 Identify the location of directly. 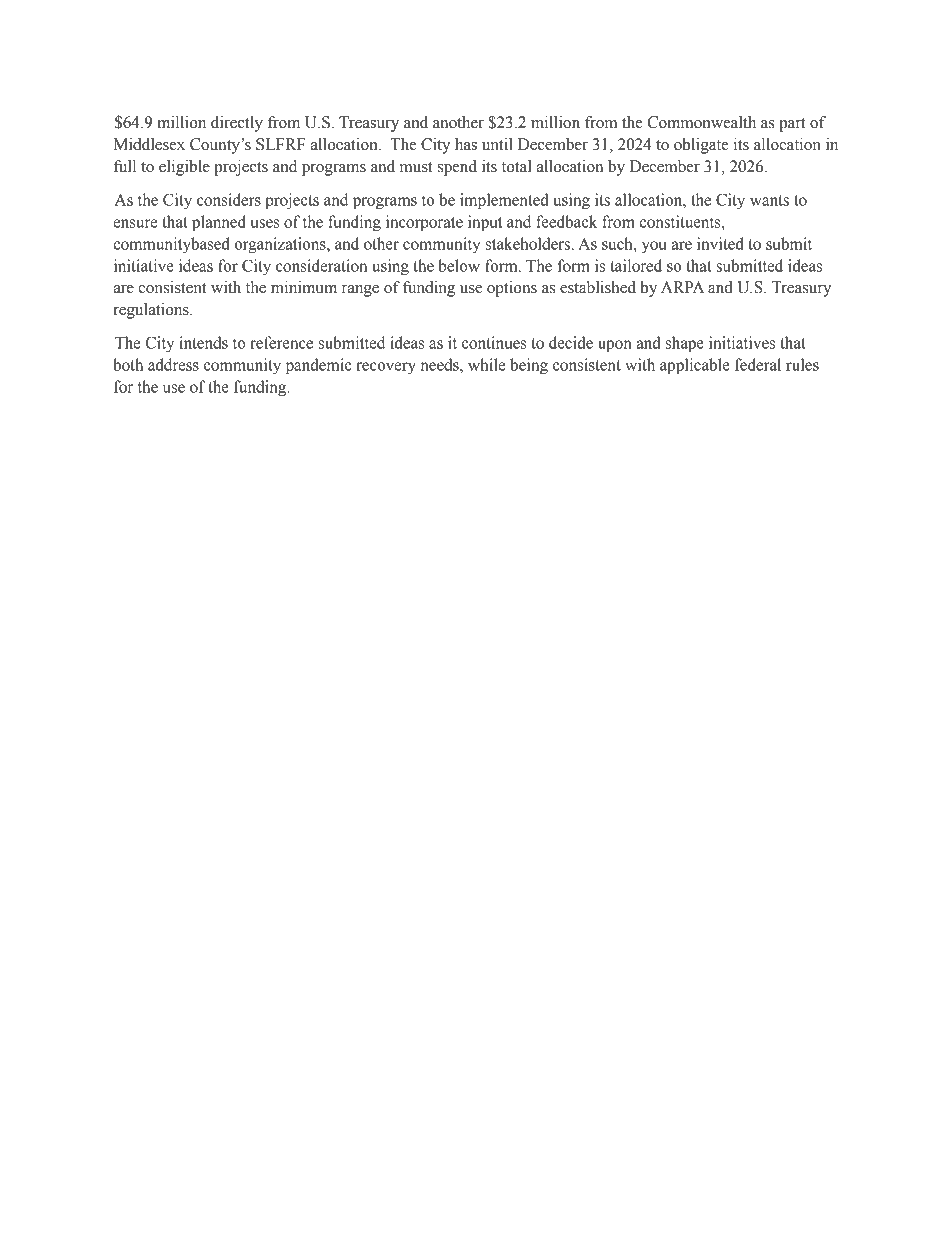
(237, 124).
